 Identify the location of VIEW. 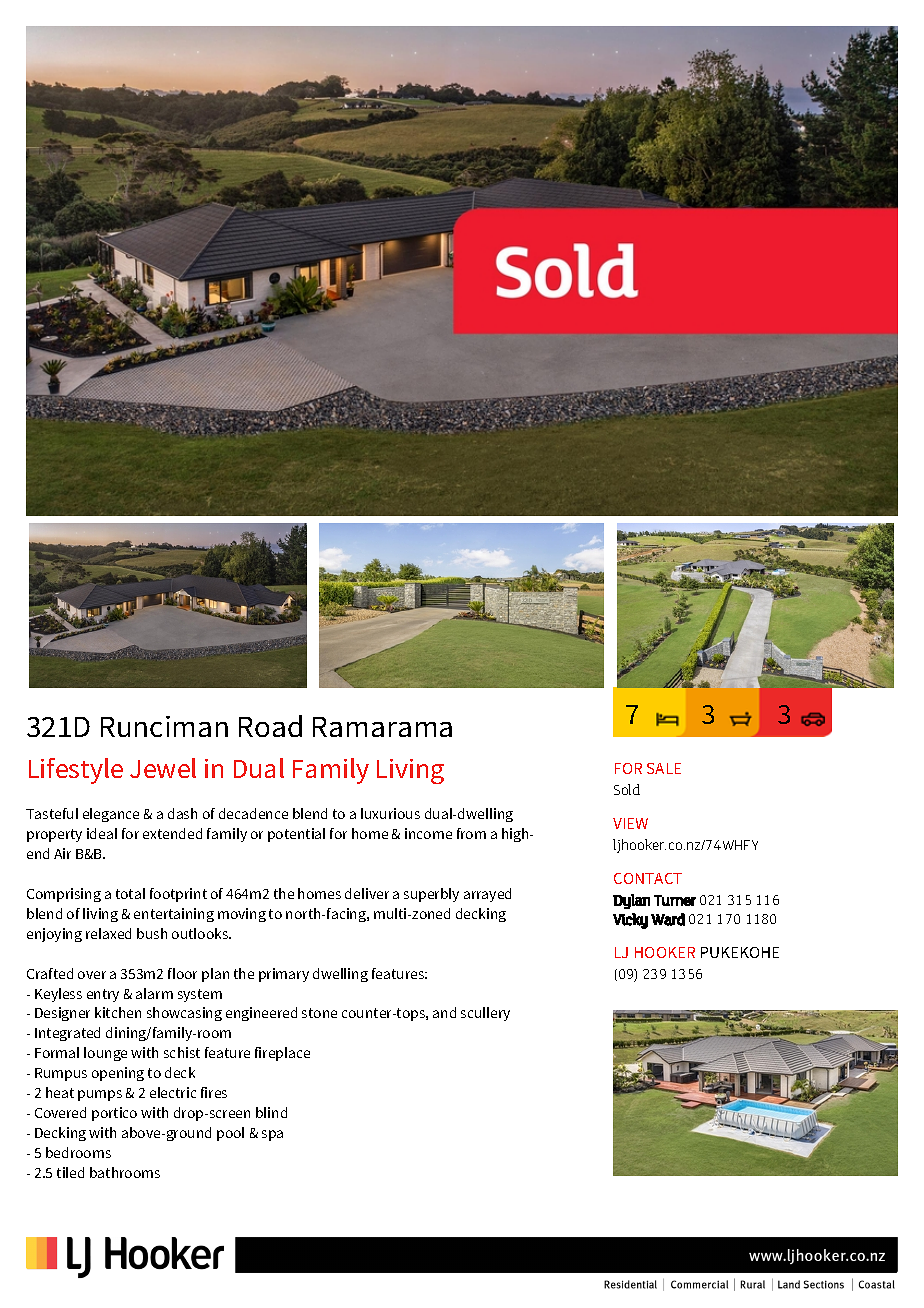
(630, 823).
